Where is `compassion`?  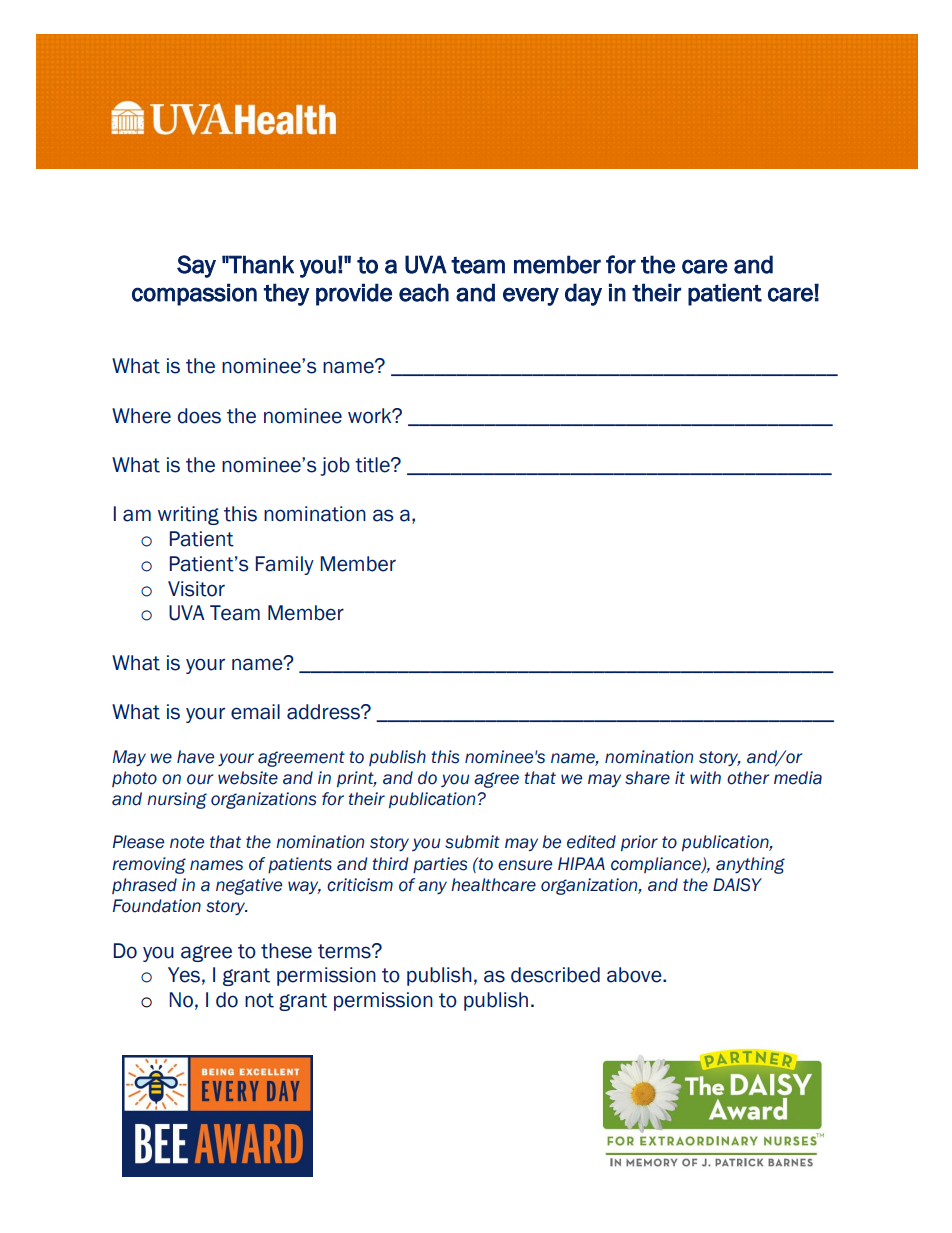 compassion is located at coordinates (194, 294).
